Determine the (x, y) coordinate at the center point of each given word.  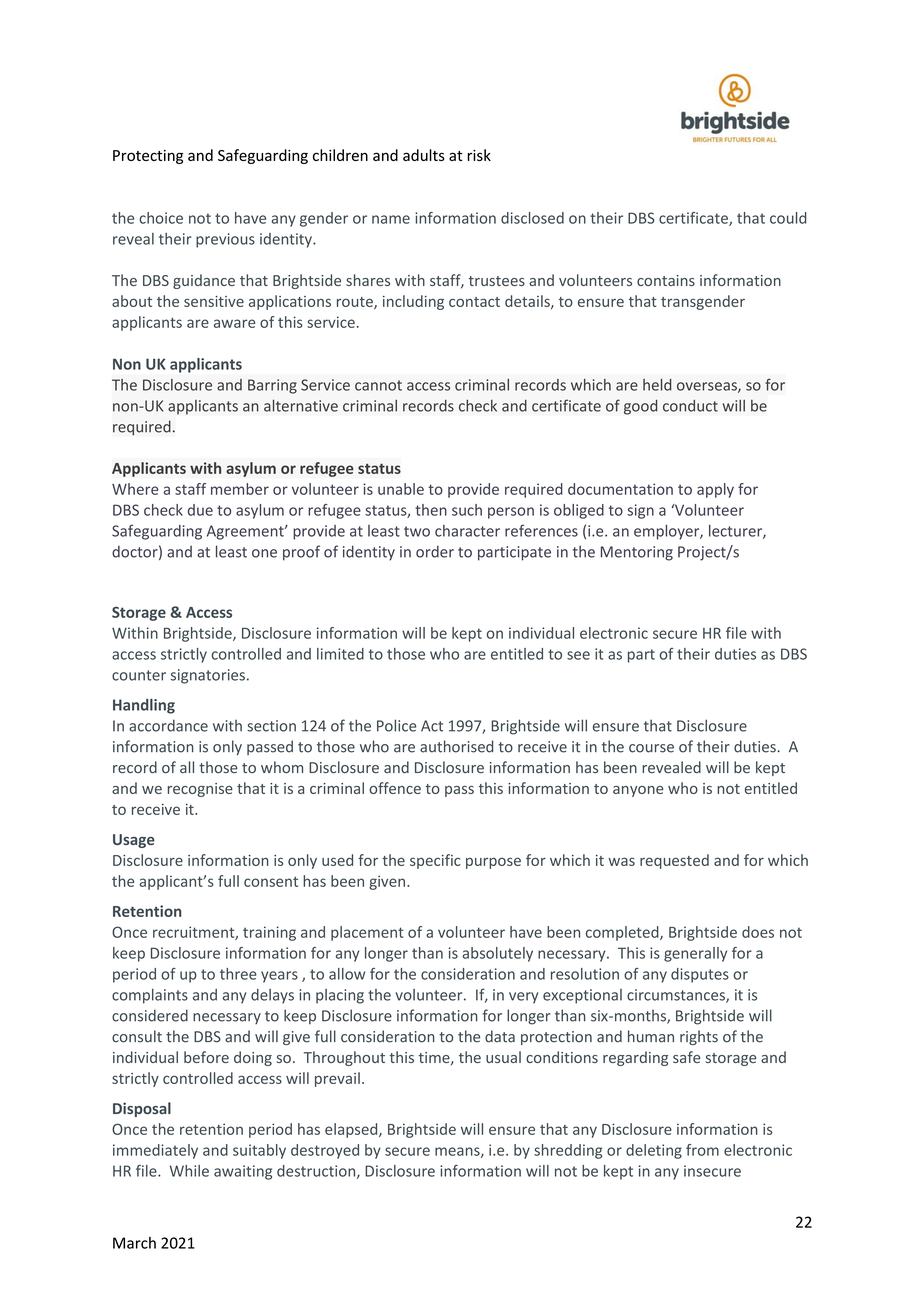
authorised (456, 746)
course (651, 748)
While (189, 1171)
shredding (568, 1151)
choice (161, 218)
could (788, 218)
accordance (168, 725)
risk (479, 155)
